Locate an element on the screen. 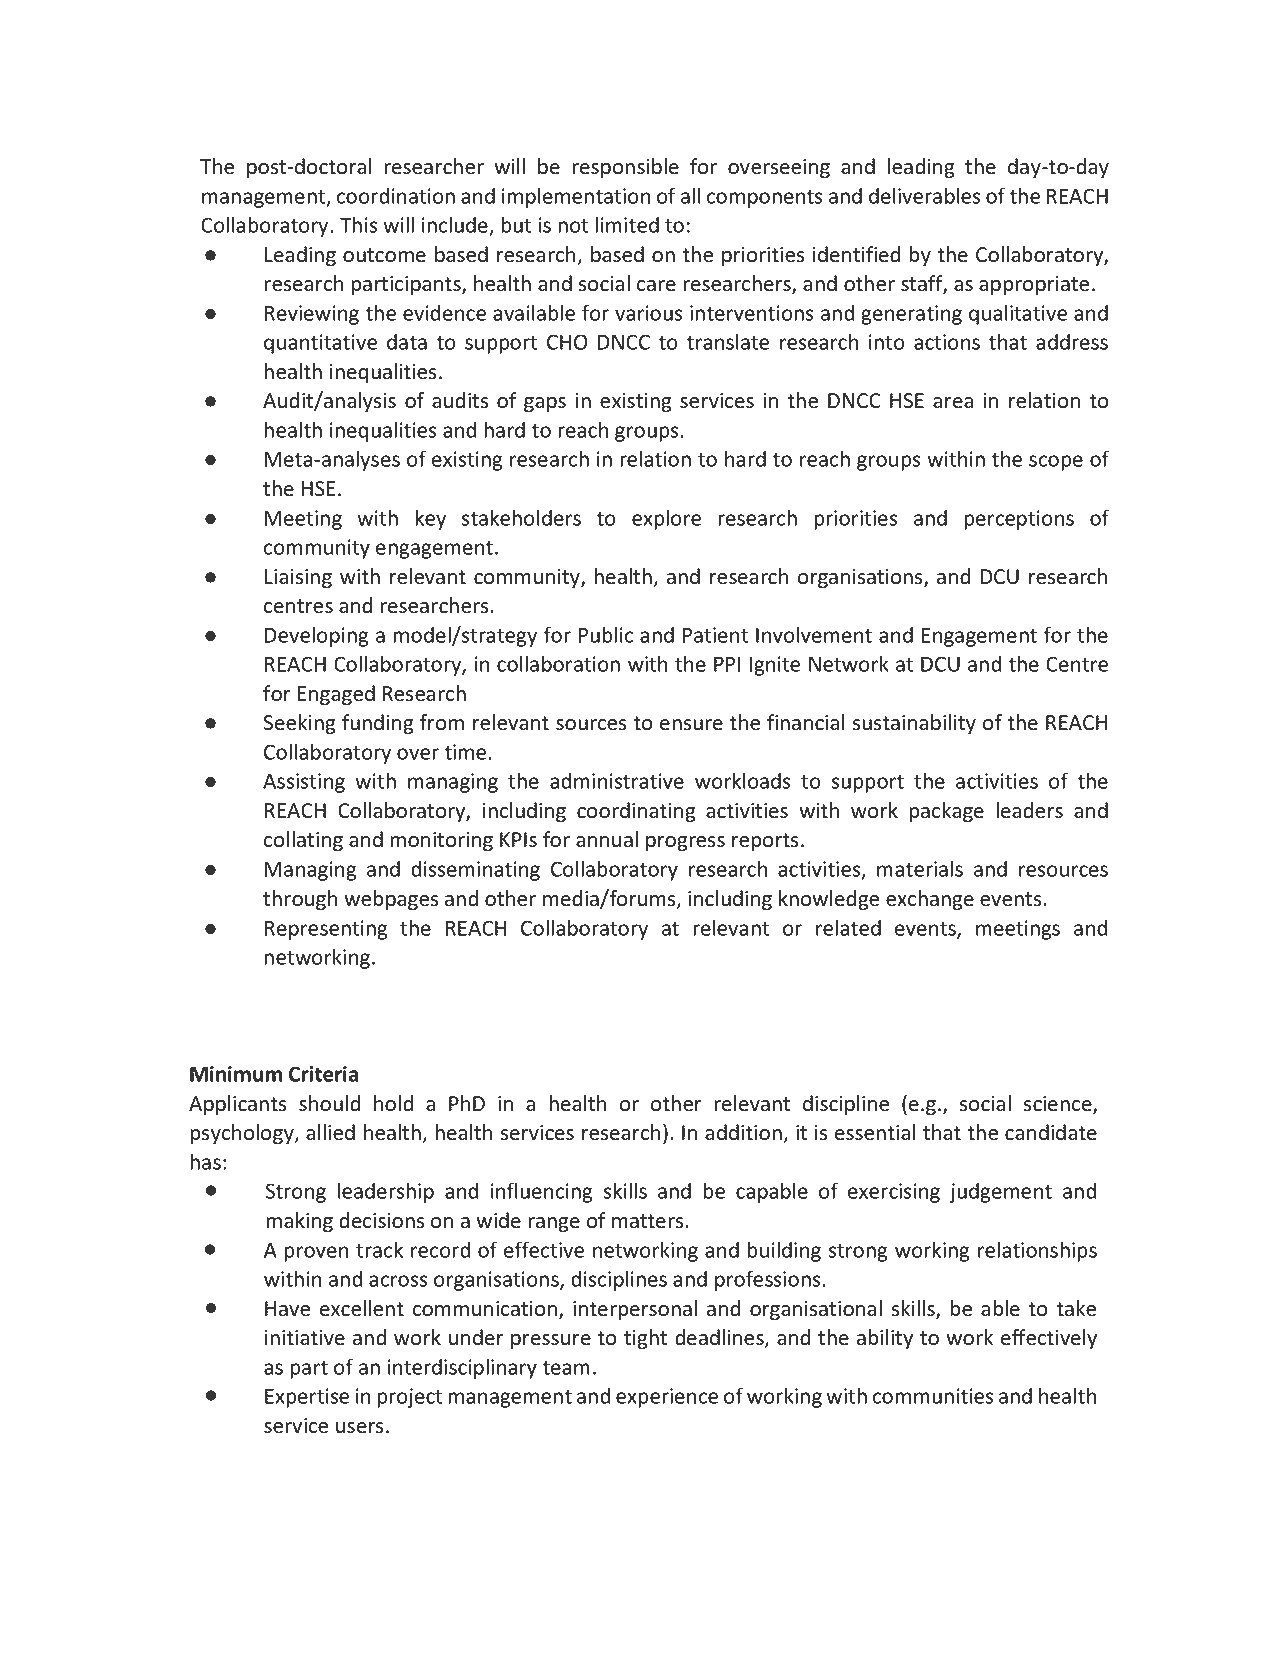 Image resolution: width=1287 pixels, height=1665 pixels. Assisting is located at coordinates (304, 783).
